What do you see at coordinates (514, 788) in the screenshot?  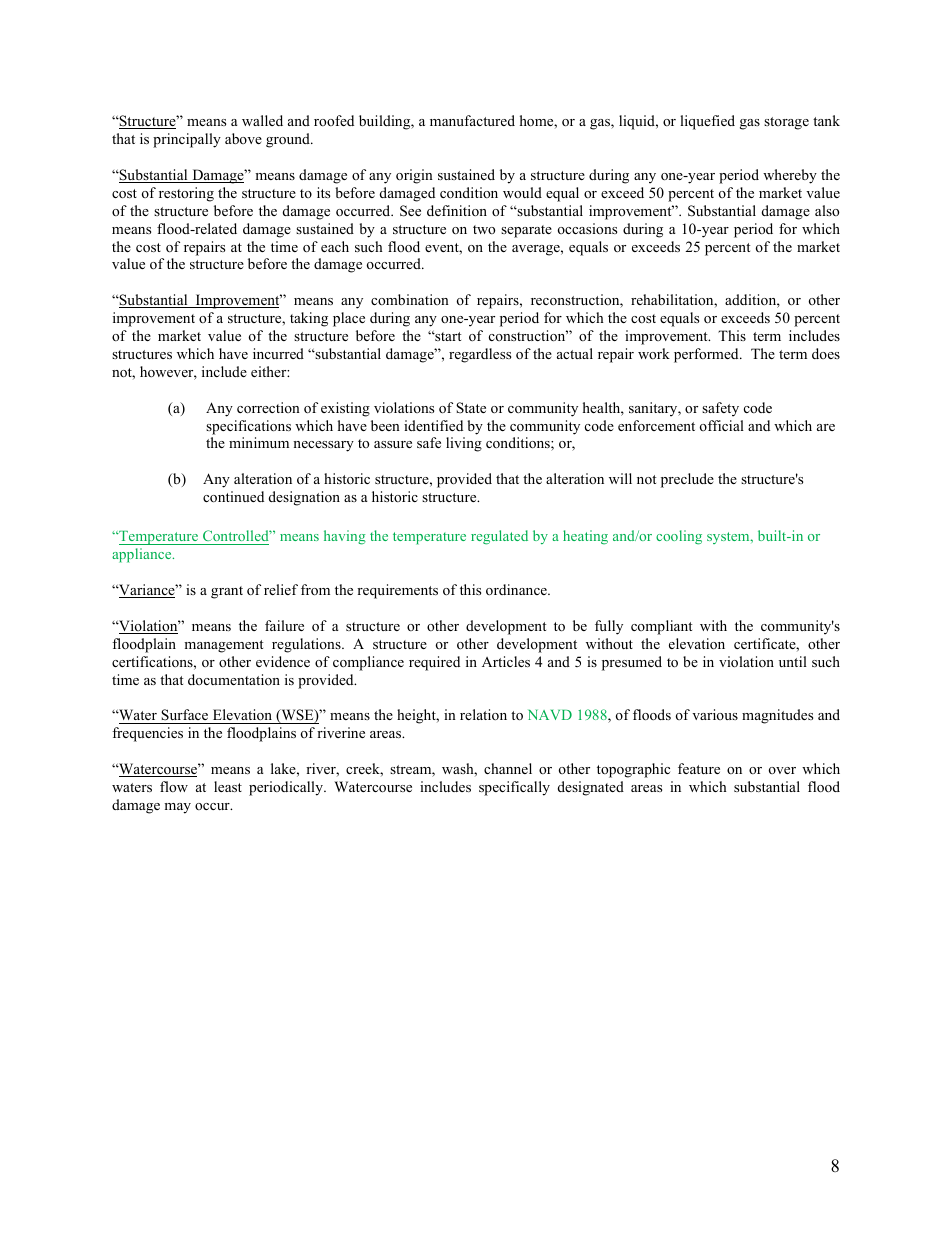 I see `specifically` at bounding box center [514, 788].
